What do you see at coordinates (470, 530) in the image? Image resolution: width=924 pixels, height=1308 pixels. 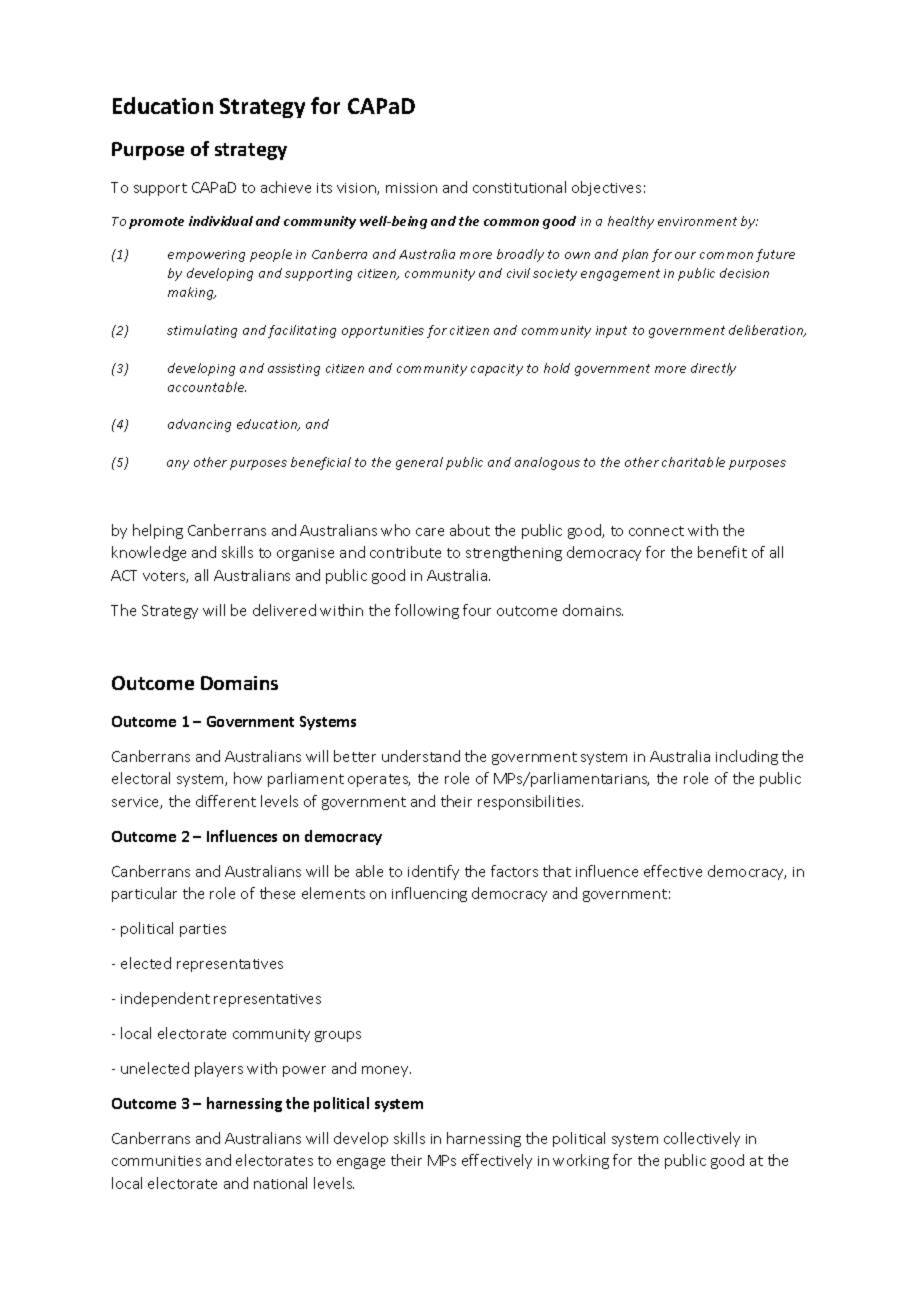 I see `about` at bounding box center [470, 530].
